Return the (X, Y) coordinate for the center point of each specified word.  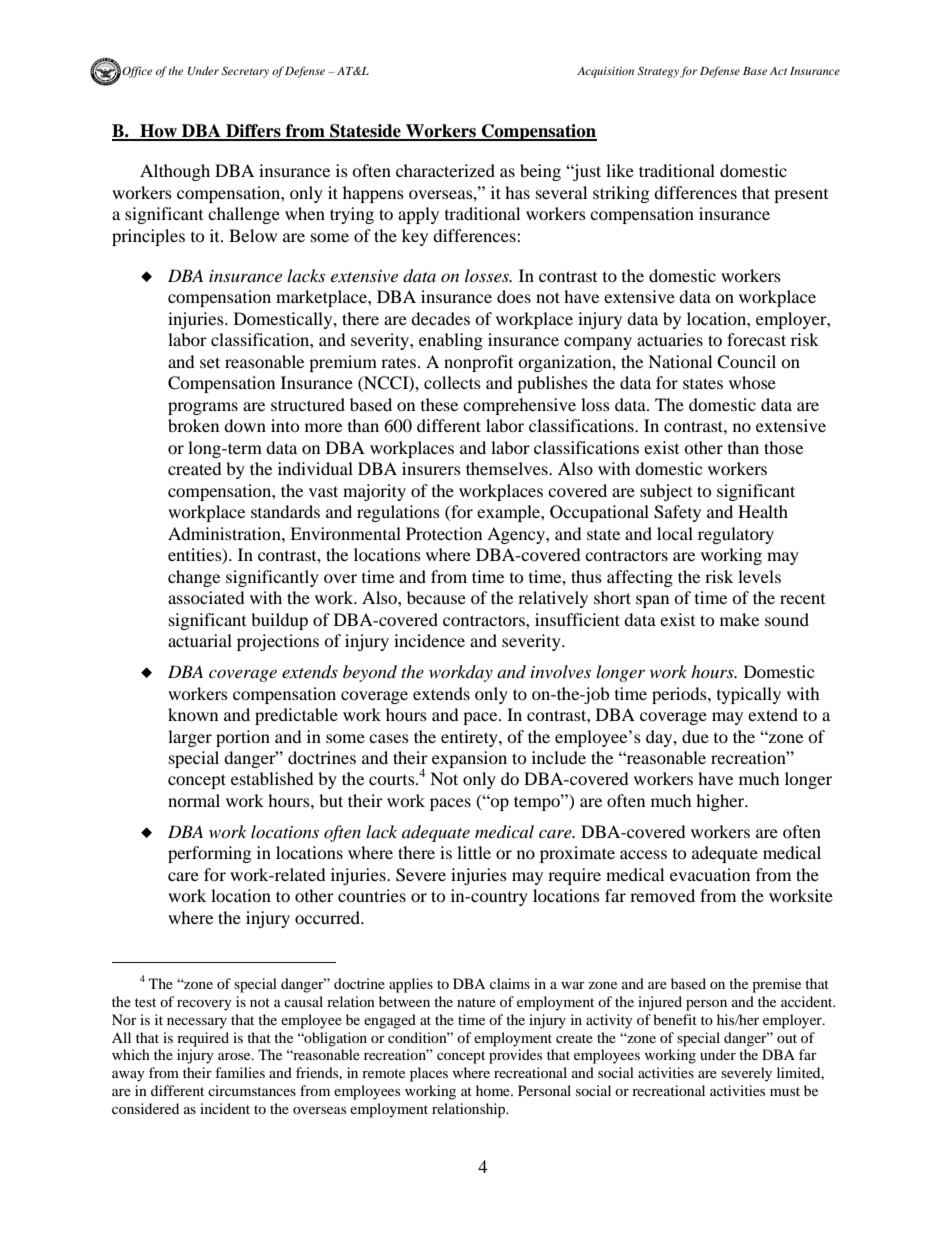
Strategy (658, 72)
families (240, 1072)
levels (759, 576)
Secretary (245, 72)
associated (206, 597)
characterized (445, 170)
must (785, 1091)
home (494, 1090)
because (436, 597)
